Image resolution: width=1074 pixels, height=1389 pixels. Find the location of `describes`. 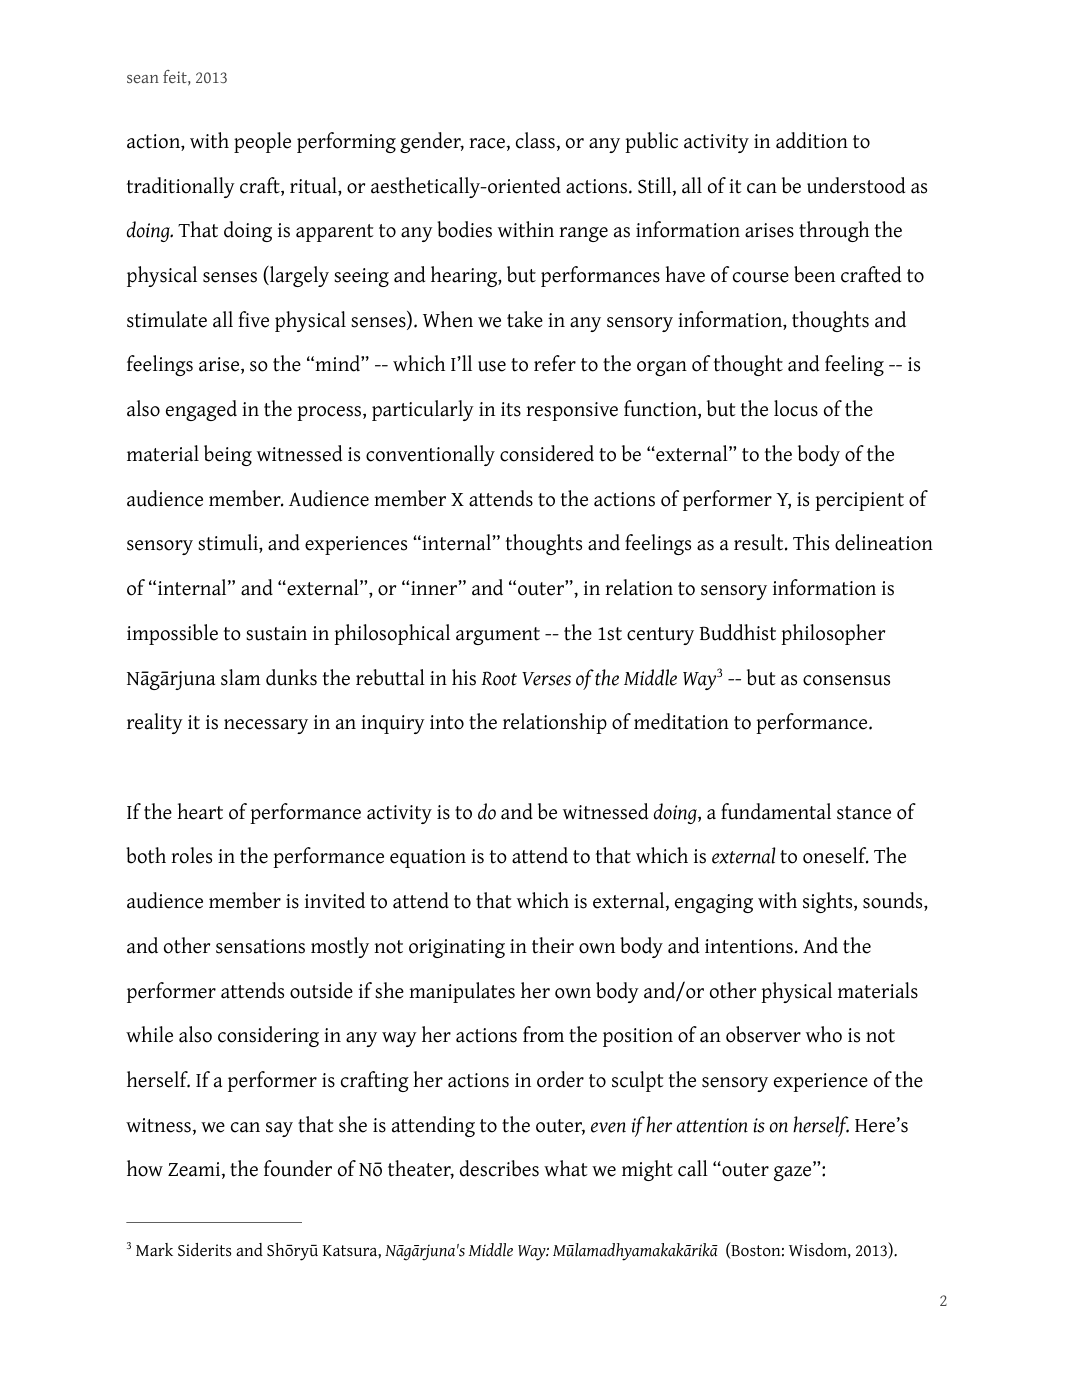

describes is located at coordinates (499, 1168).
